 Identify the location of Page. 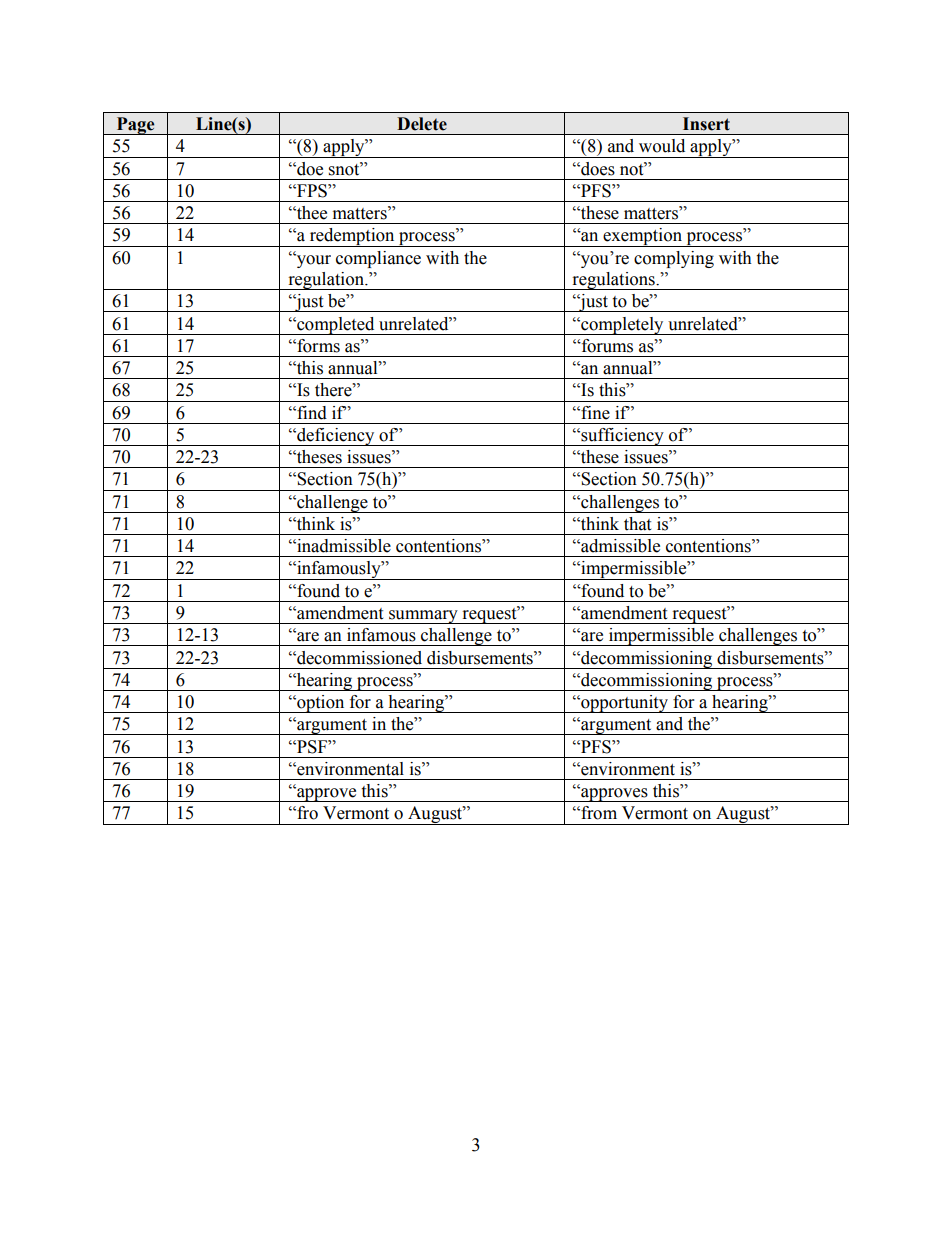
(135, 126).
